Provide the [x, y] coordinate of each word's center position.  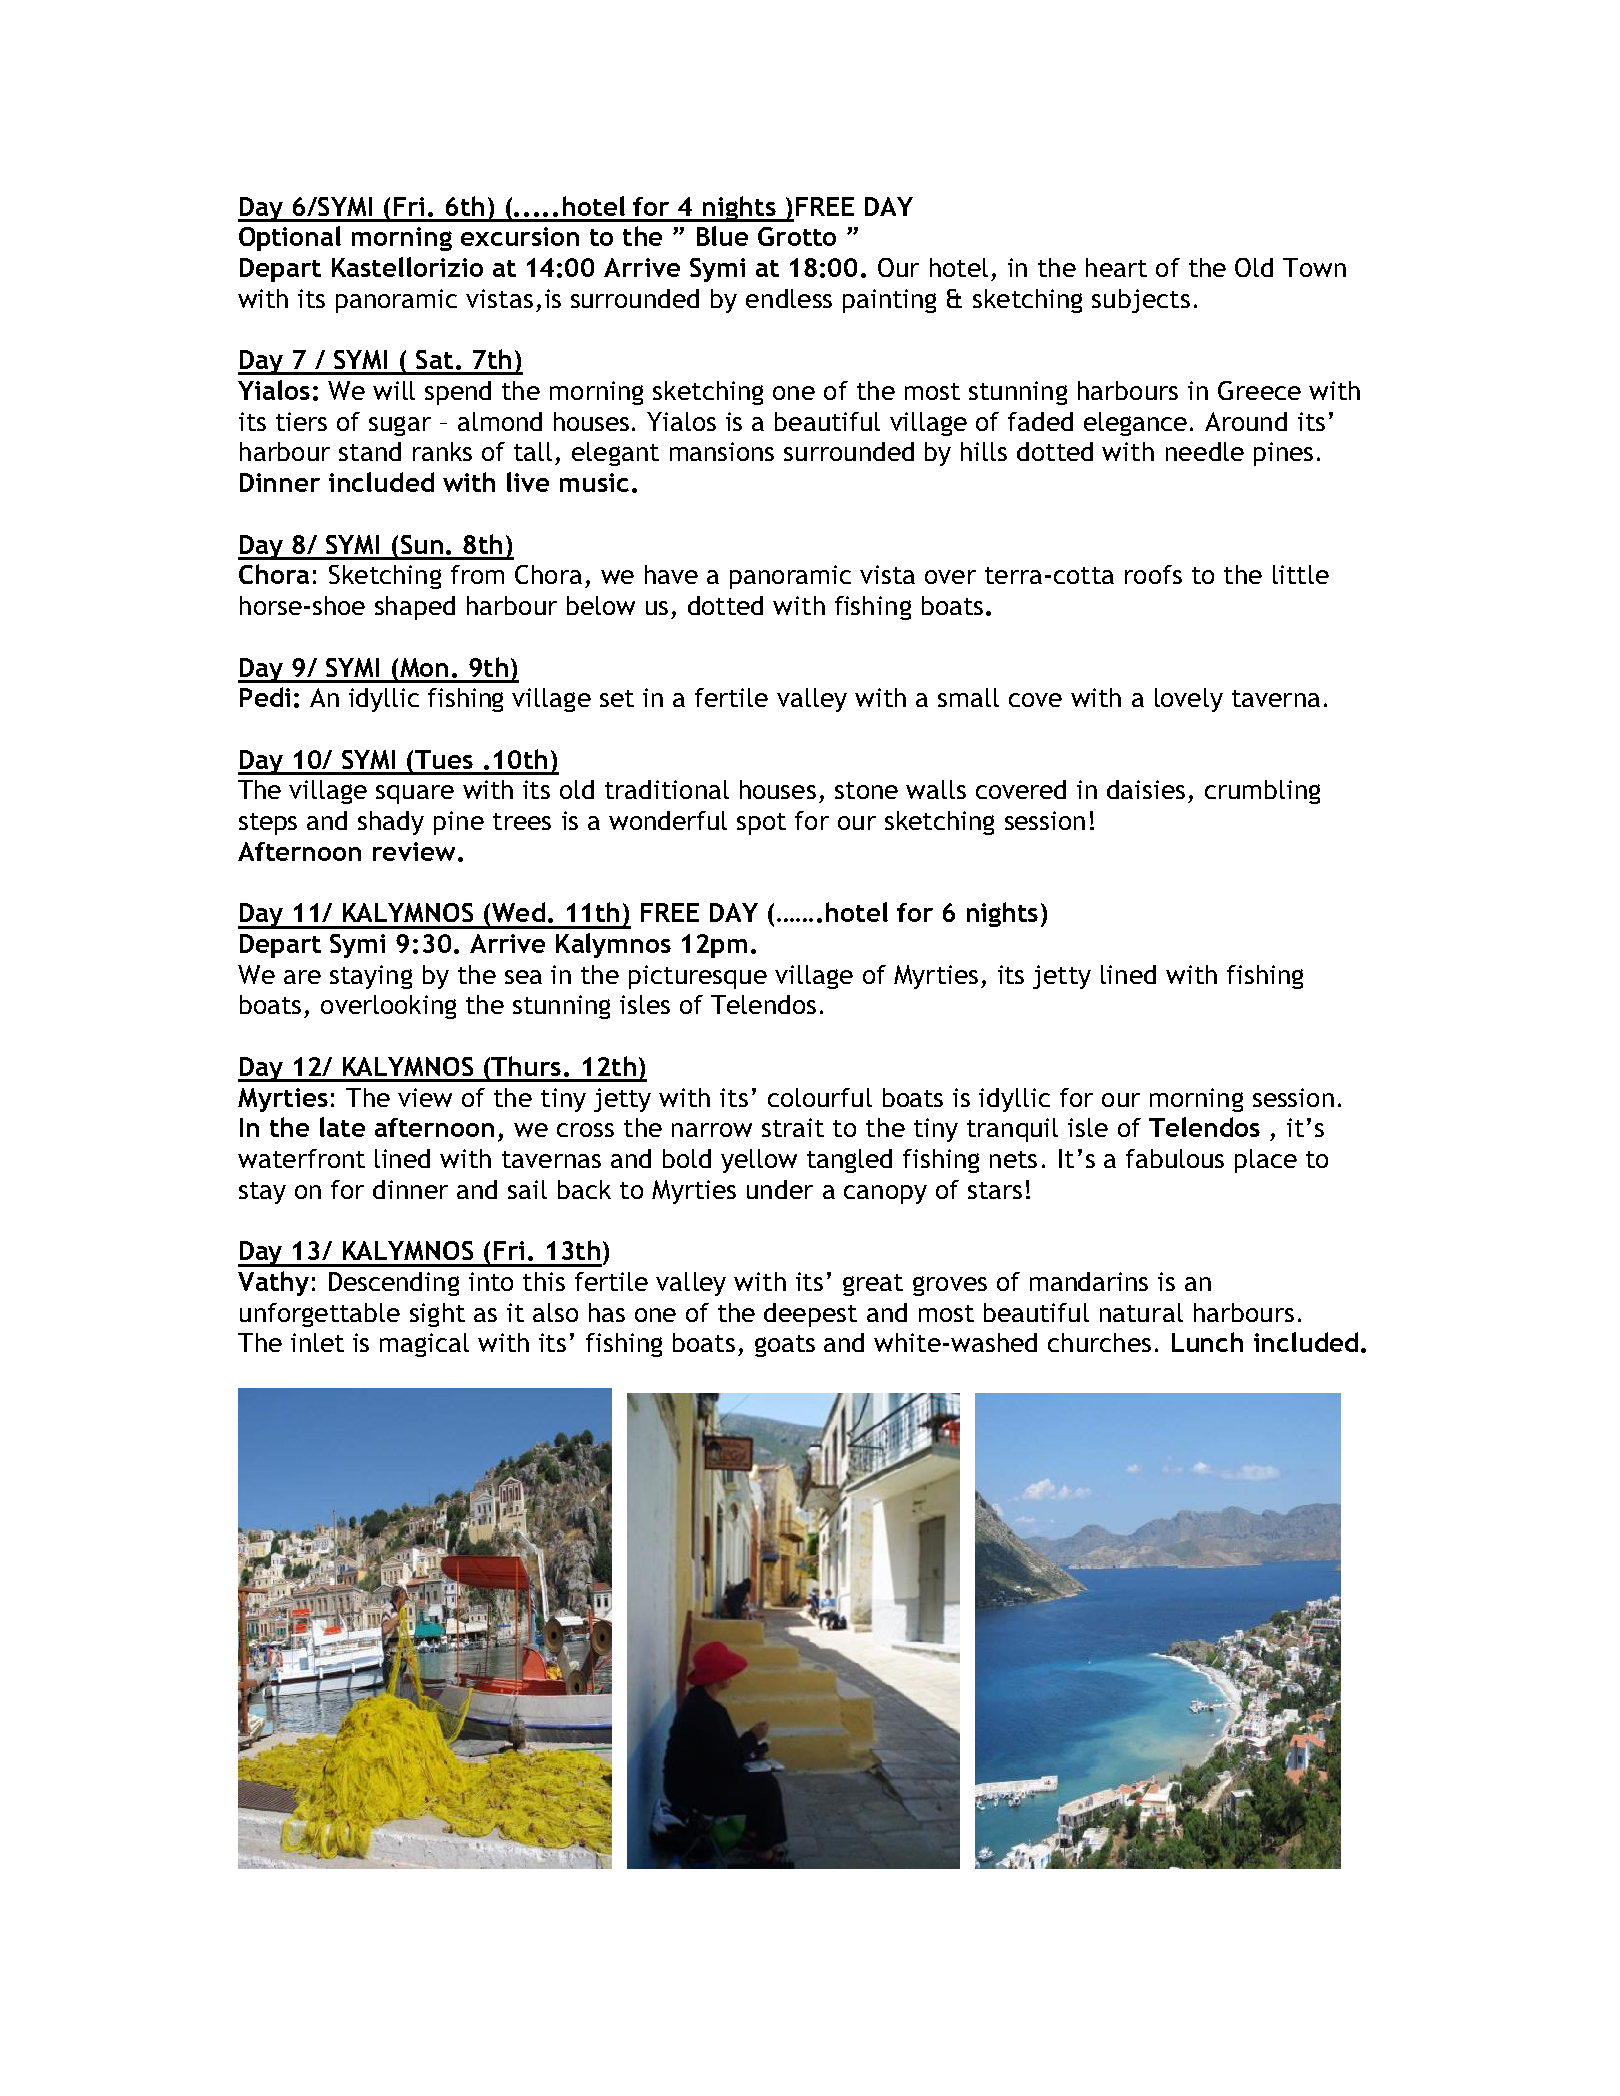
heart [1116, 267]
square [415, 794]
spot [761, 824]
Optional [290, 238]
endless [789, 298]
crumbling [1262, 792]
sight [437, 1315]
